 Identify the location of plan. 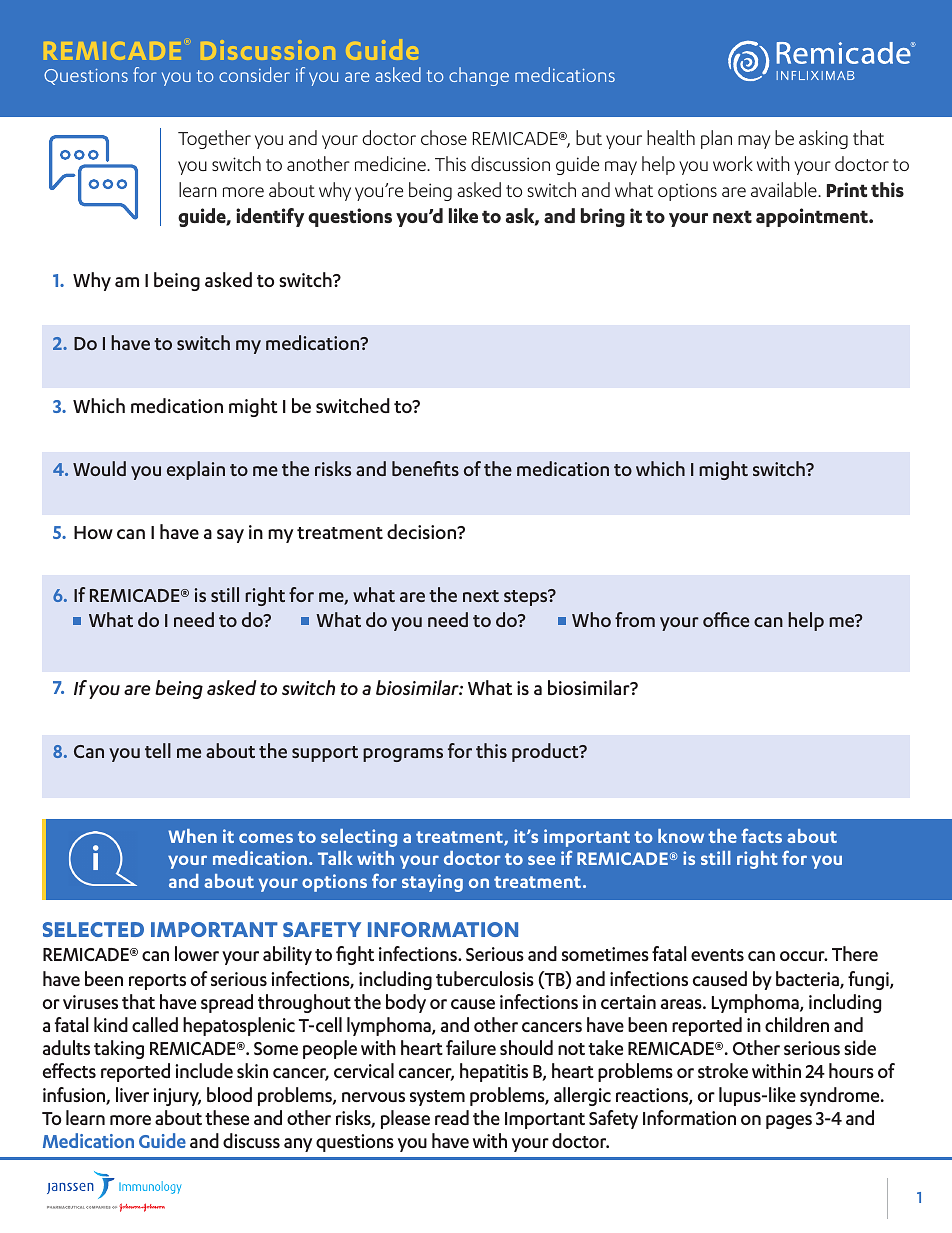
(716, 139).
